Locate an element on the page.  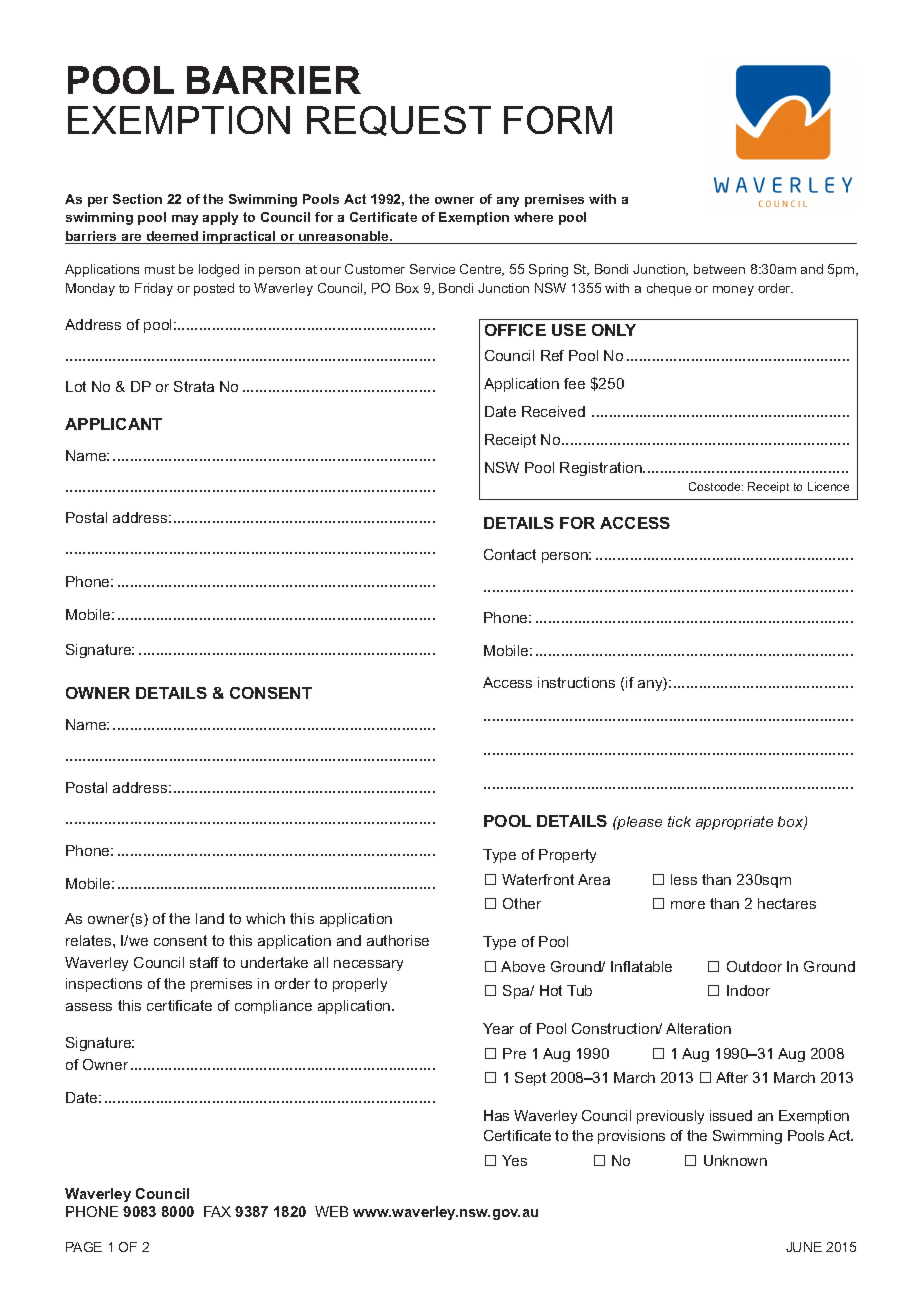
Strata is located at coordinates (194, 386).
